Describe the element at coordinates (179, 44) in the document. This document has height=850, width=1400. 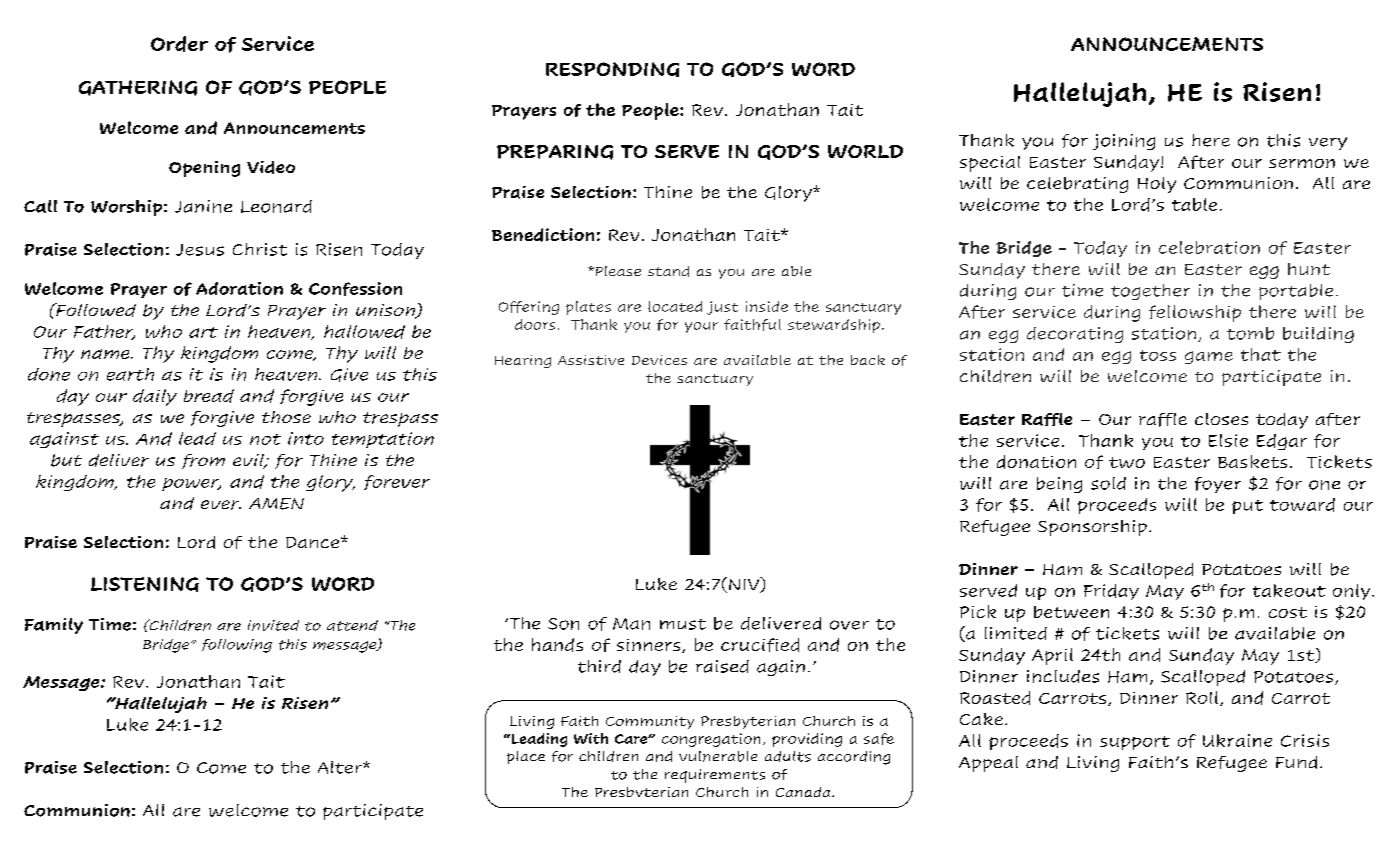
I see `Order` at that location.
